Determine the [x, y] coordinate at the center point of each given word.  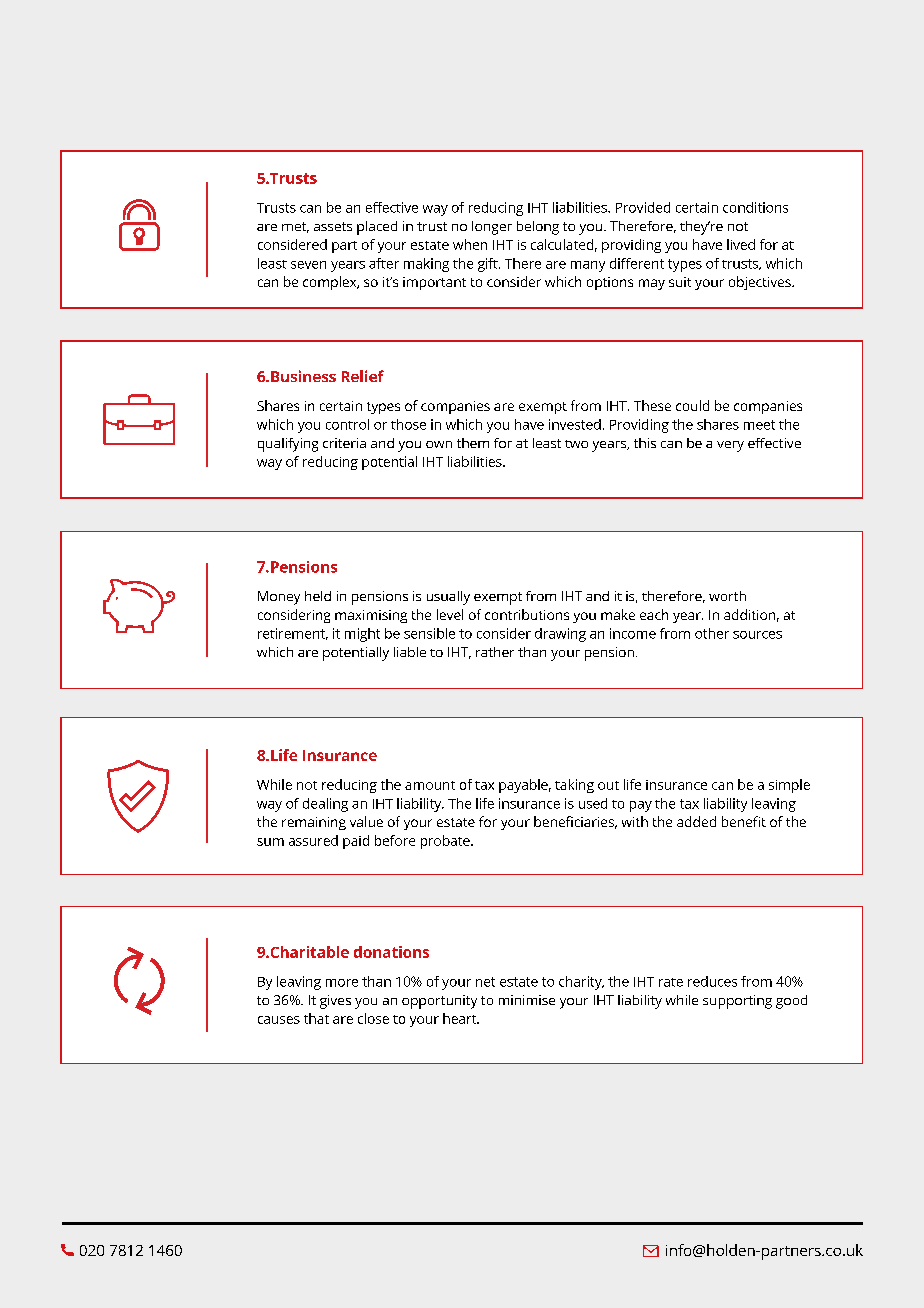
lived [741, 244]
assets [333, 226]
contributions [527, 614]
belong [538, 228]
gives [335, 1002]
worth [727, 596]
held [318, 596]
